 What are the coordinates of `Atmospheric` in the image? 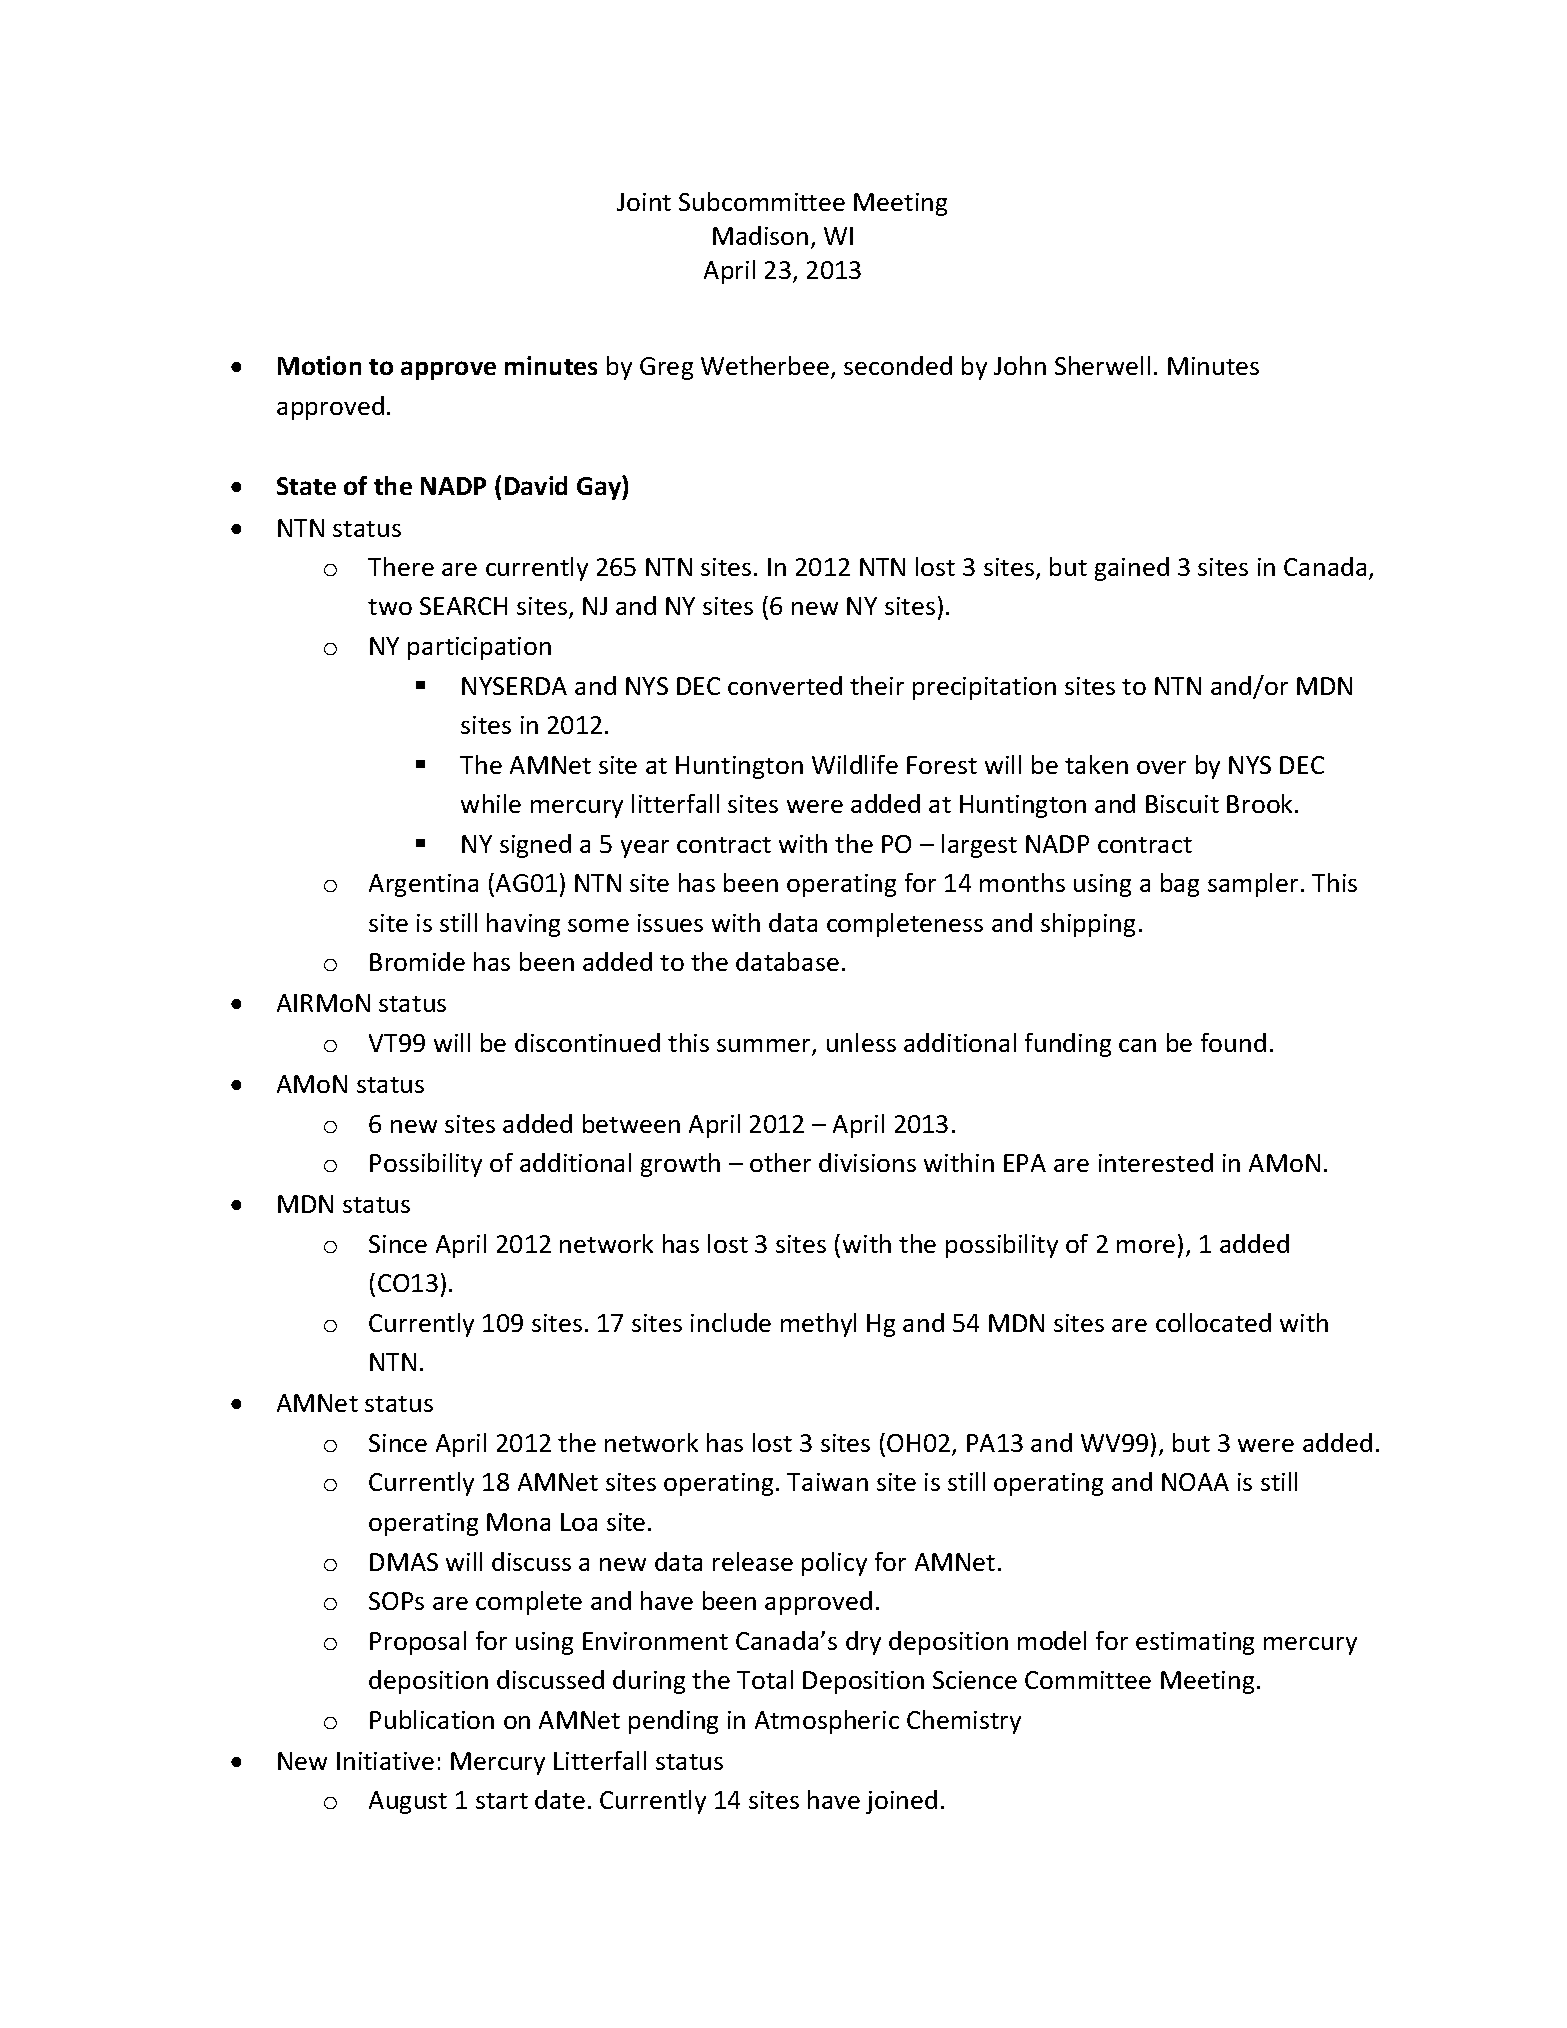 It's located at (827, 1722).
